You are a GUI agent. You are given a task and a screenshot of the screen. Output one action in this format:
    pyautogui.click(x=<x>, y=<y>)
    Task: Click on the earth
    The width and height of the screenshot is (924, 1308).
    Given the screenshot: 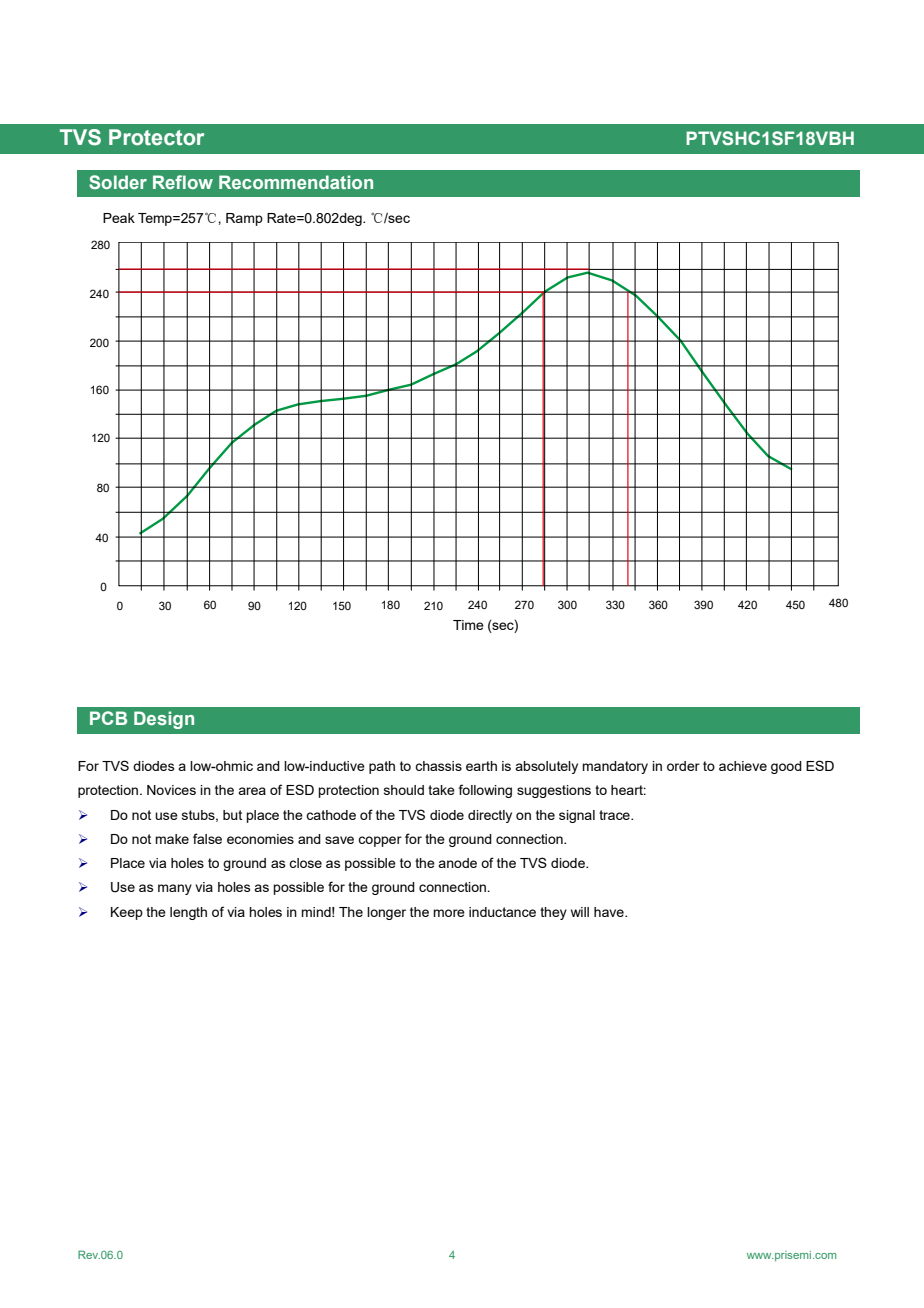 What is the action you would take?
    pyautogui.click(x=481, y=766)
